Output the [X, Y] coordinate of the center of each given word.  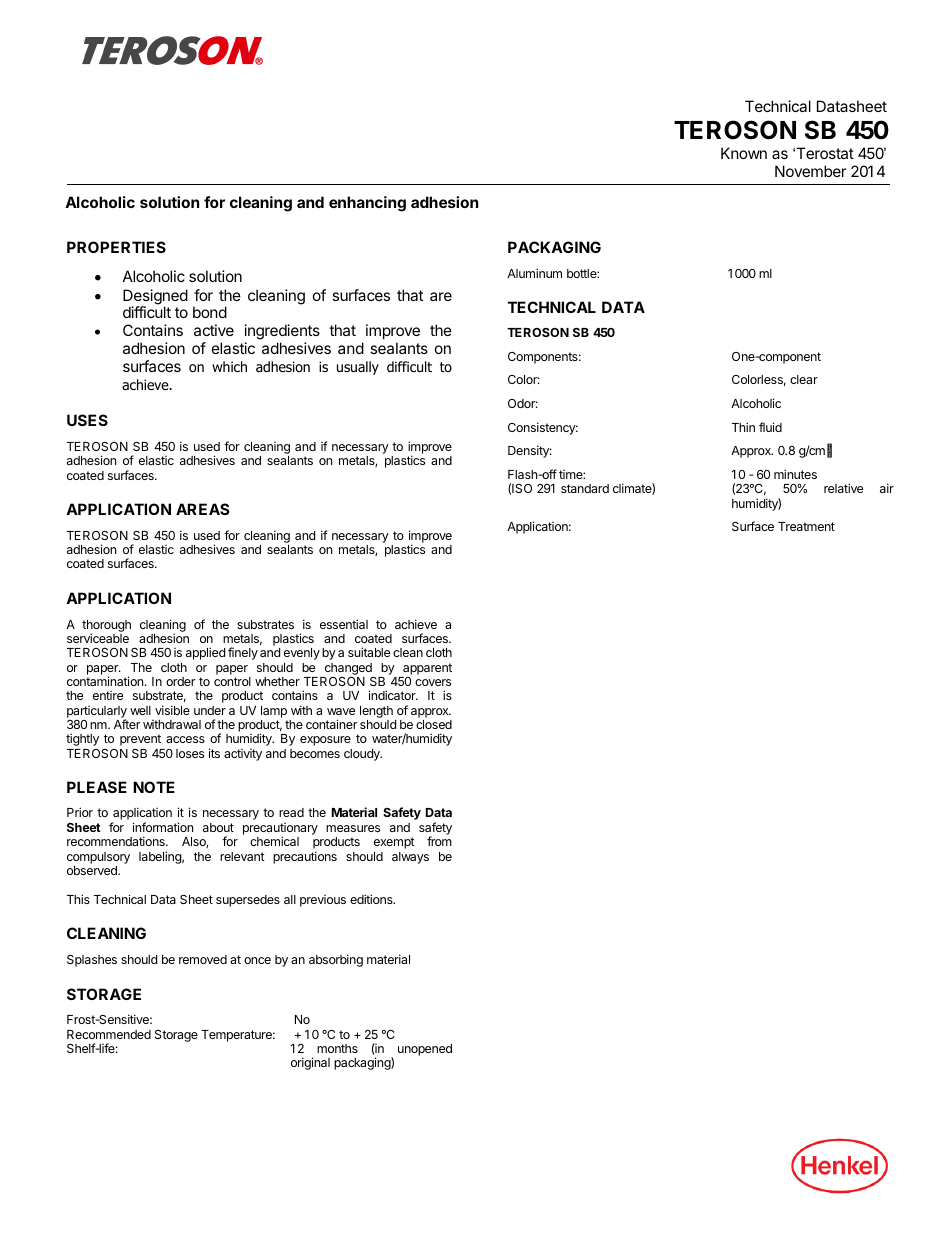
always [410, 858]
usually [358, 368]
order [180, 681]
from [439, 841]
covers [433, 682]
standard [585, 488]
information [163, 827]
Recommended [109, 1034]
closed [434, 724]
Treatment [806, 526]
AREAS [202, 509]
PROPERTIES [116, 247]
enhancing [367, 204]
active [214, 330]
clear [804, 379]
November [811, 171]
